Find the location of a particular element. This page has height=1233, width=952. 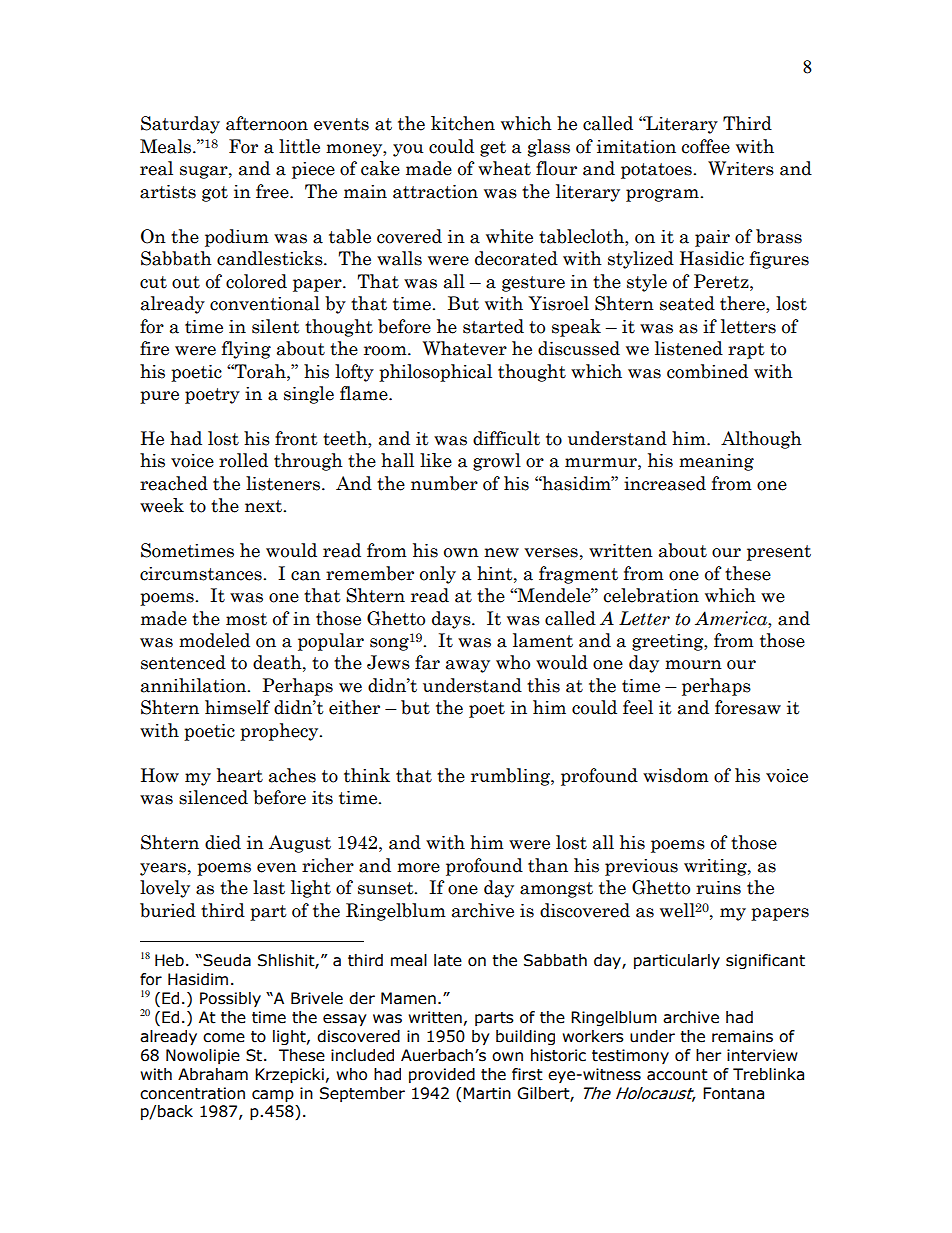

provided is located at coordinates (442, 1075).
